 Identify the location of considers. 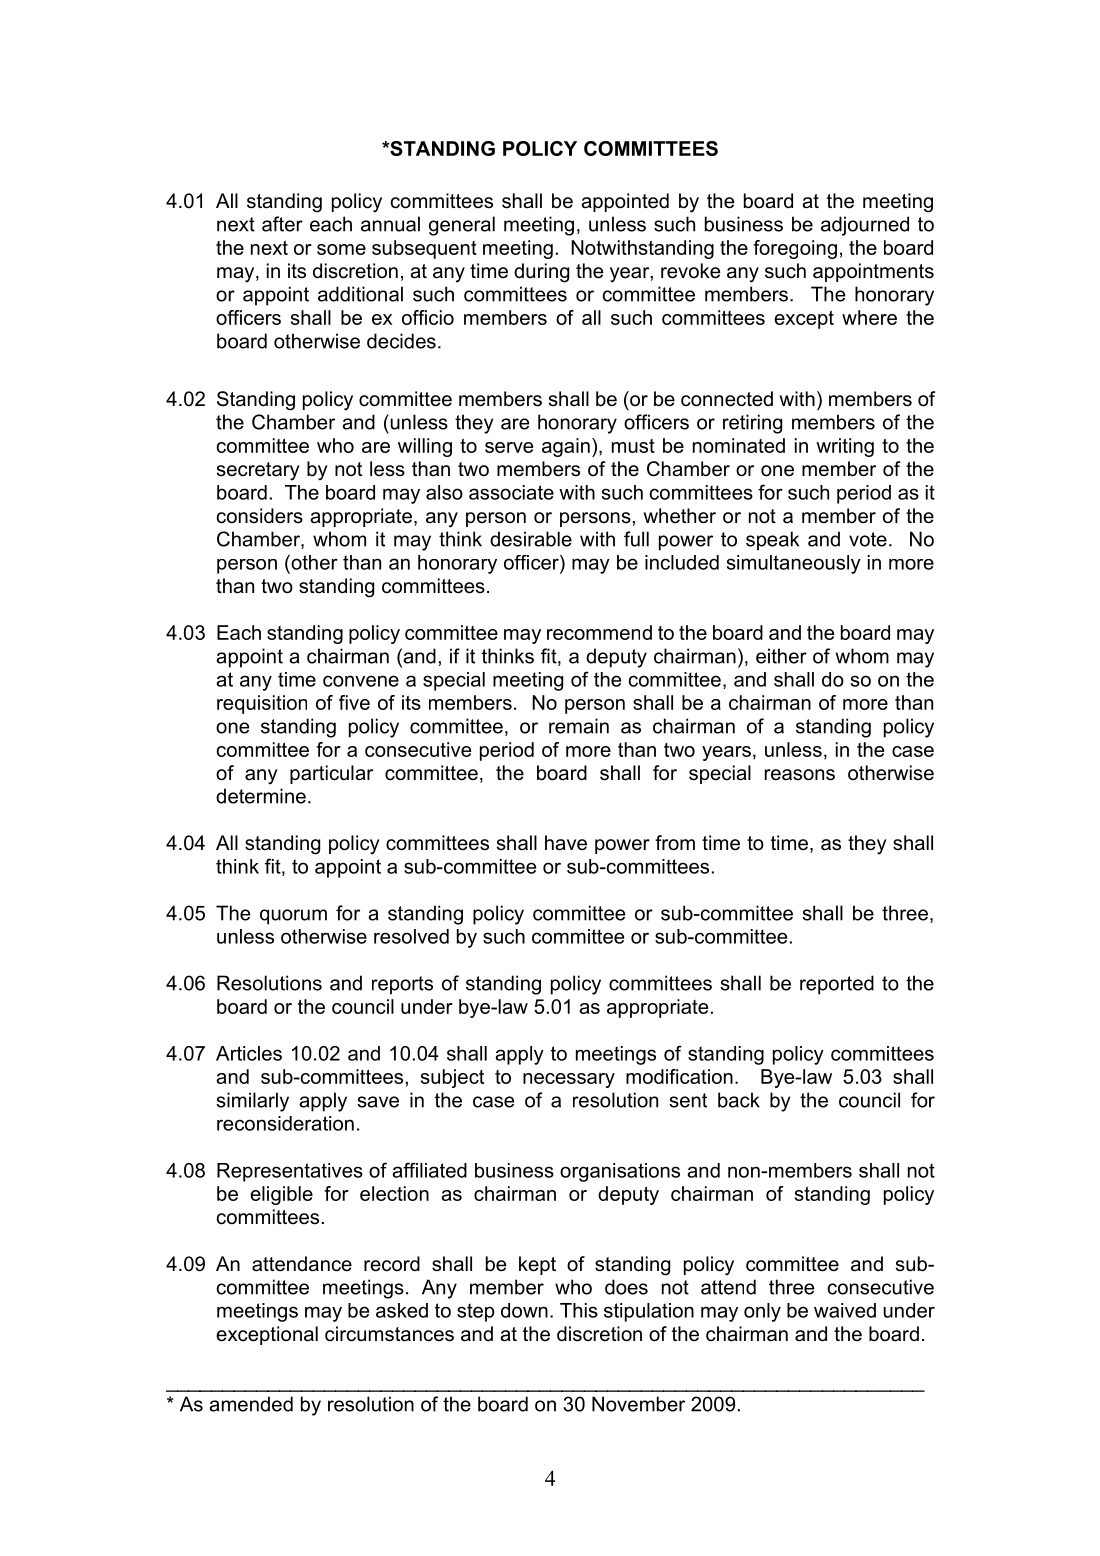
(260, 516).
